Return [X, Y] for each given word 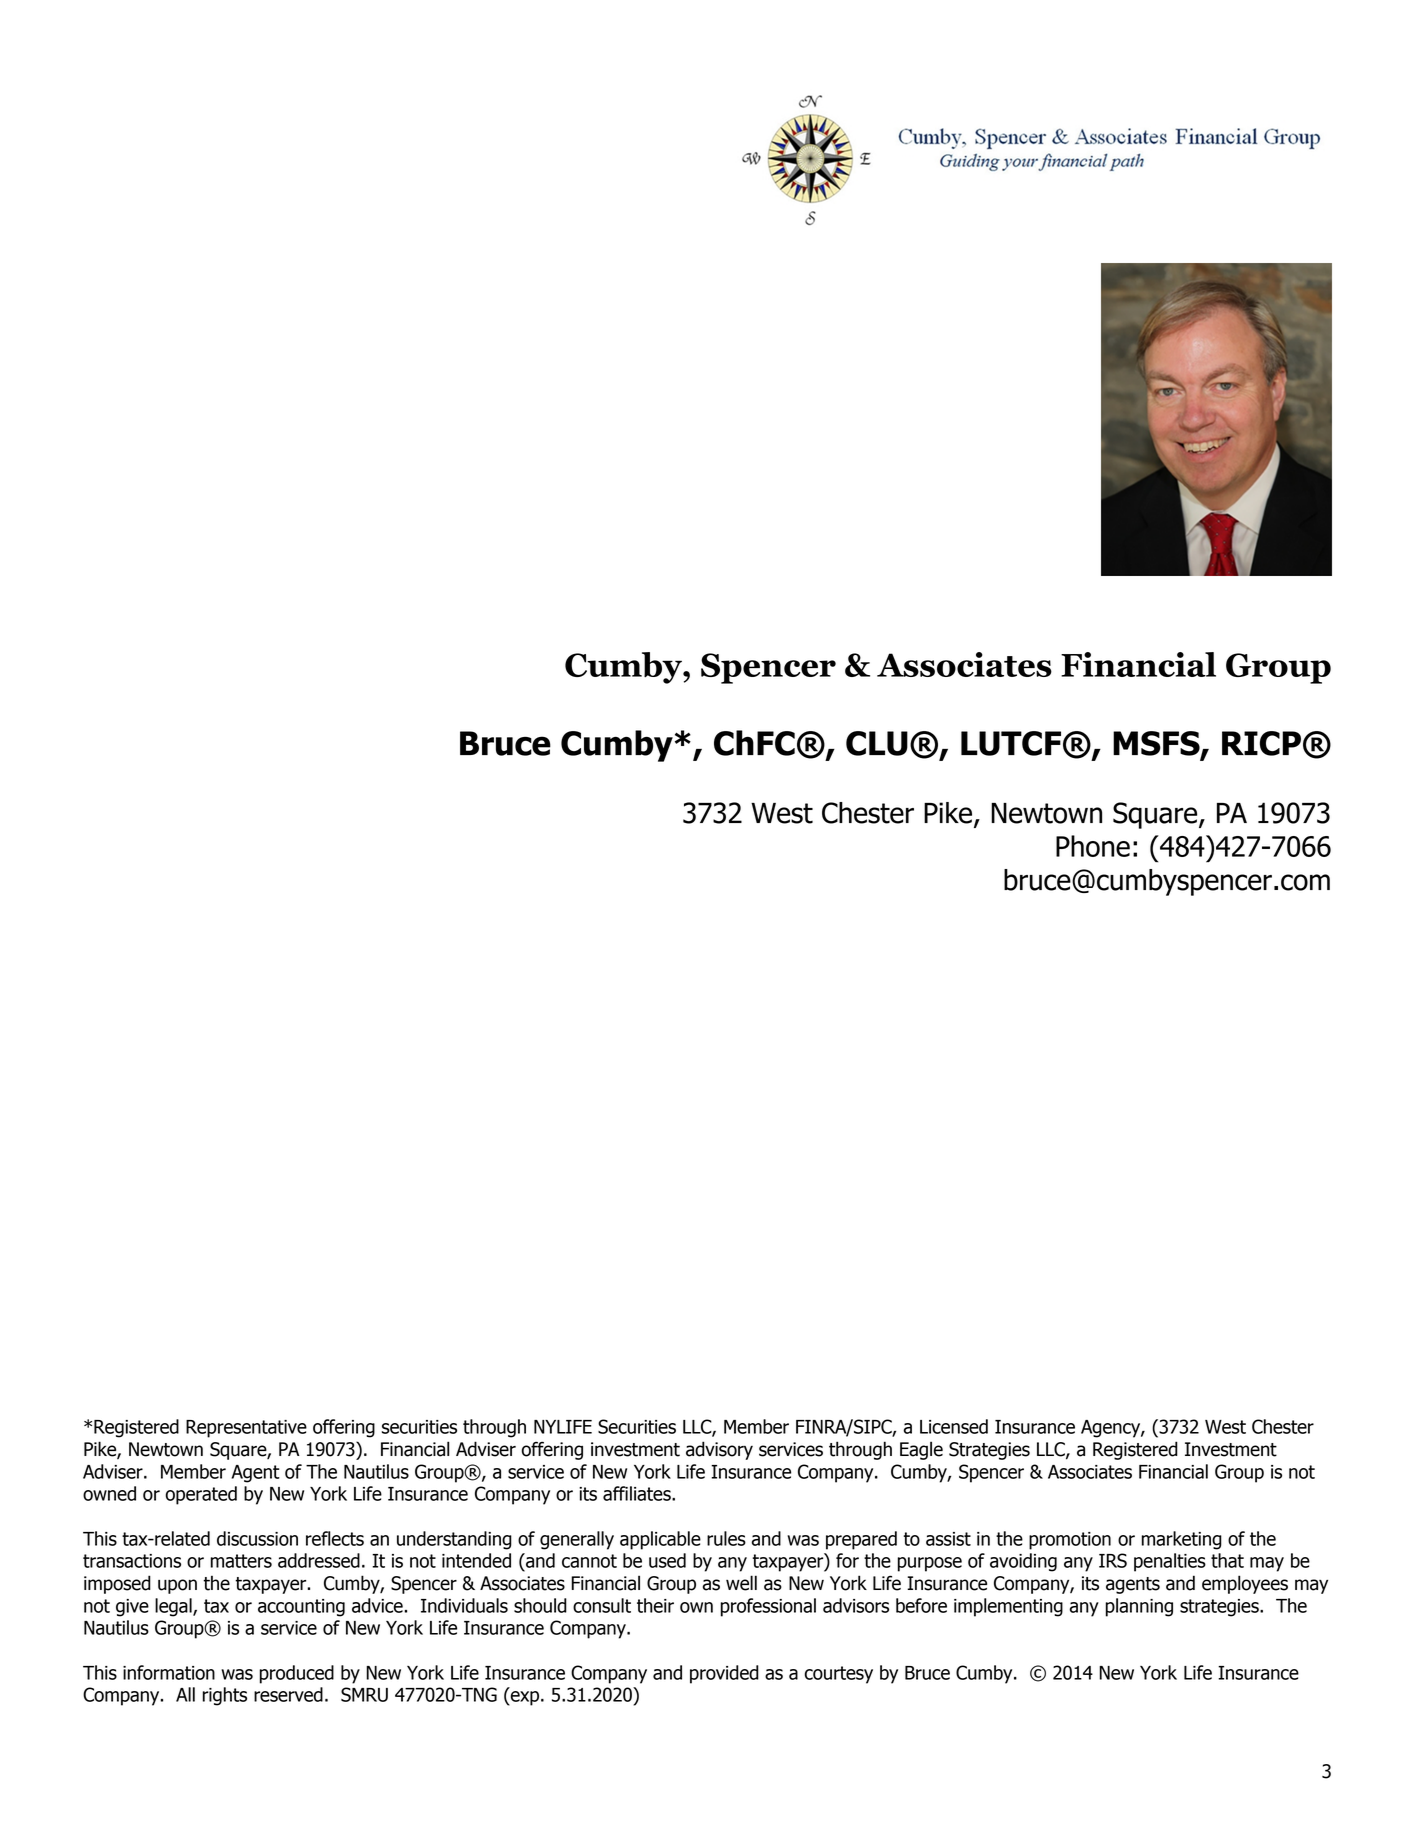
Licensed [954, 1426]
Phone [1093, 846]
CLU [877, 743]
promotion [1070, 1541]
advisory [719, 1450]
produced [297, 1674]
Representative [246, 1429]
